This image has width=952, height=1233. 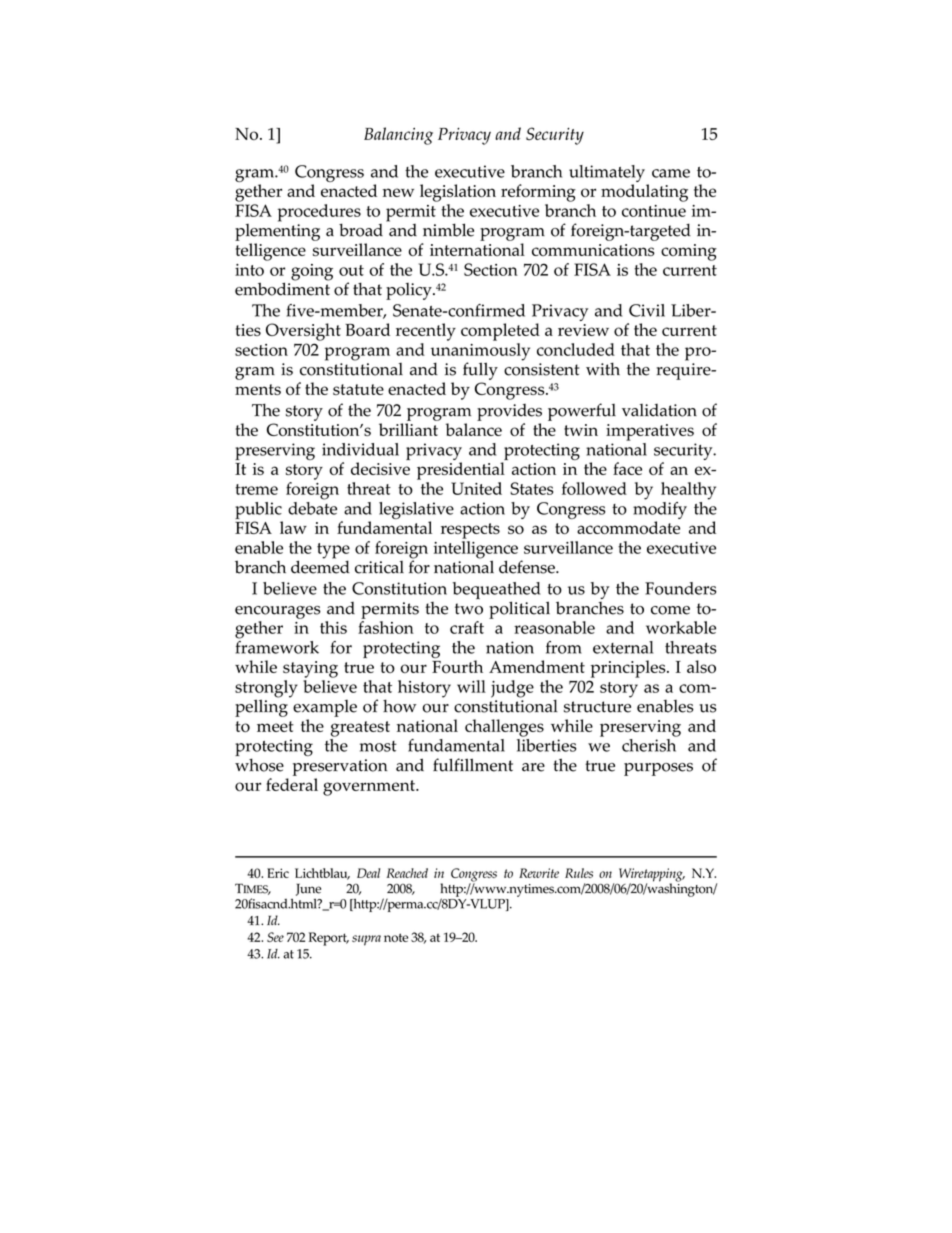 What do you see at coordinates (308, 889) in the image?
I see `June` at bounding box center [308, 889].
